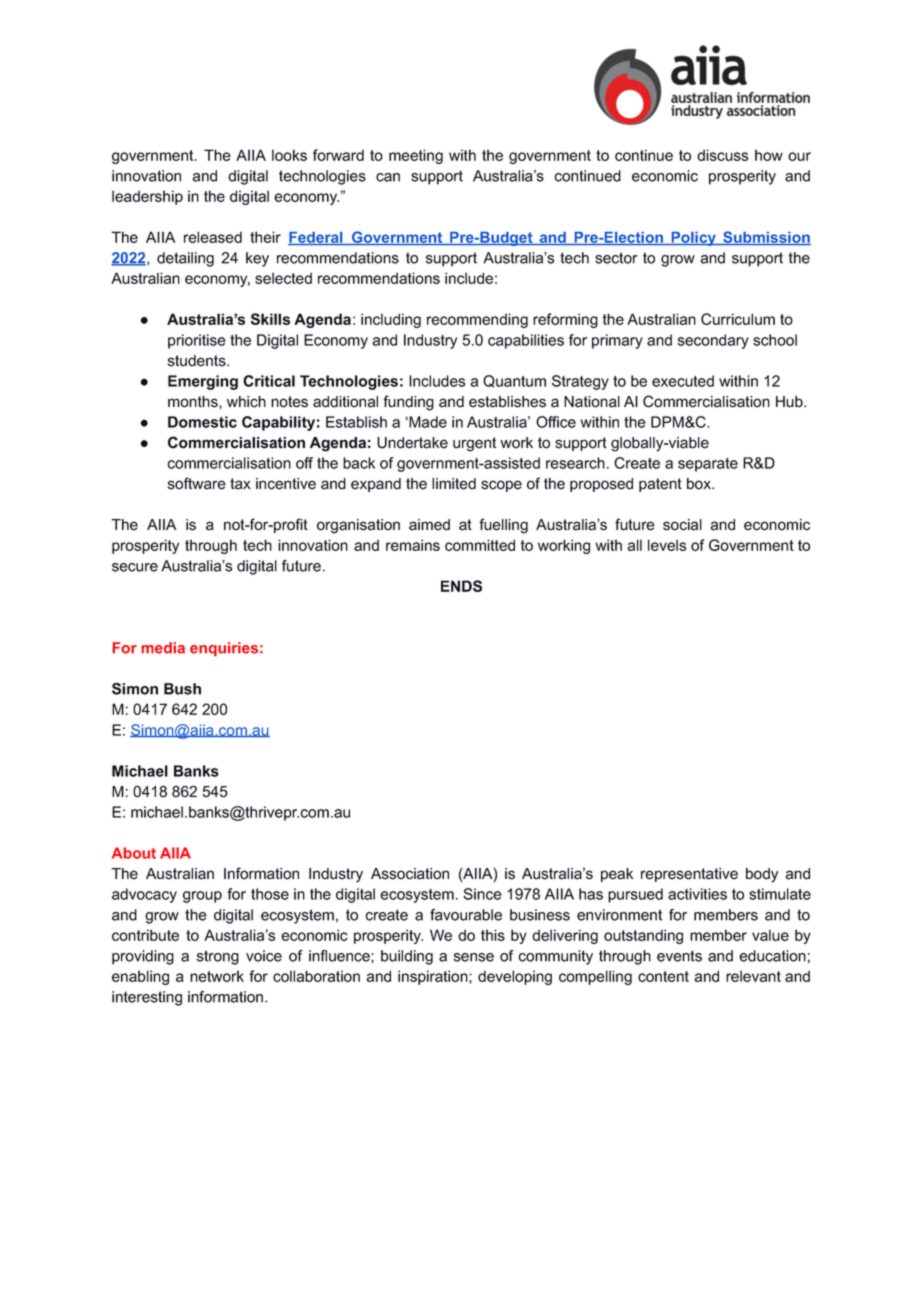 The height and width of the screenshot is (1307, 924). Describe the element at coordinates (689, 875) in the screenshot. I see `representative` at that location.
